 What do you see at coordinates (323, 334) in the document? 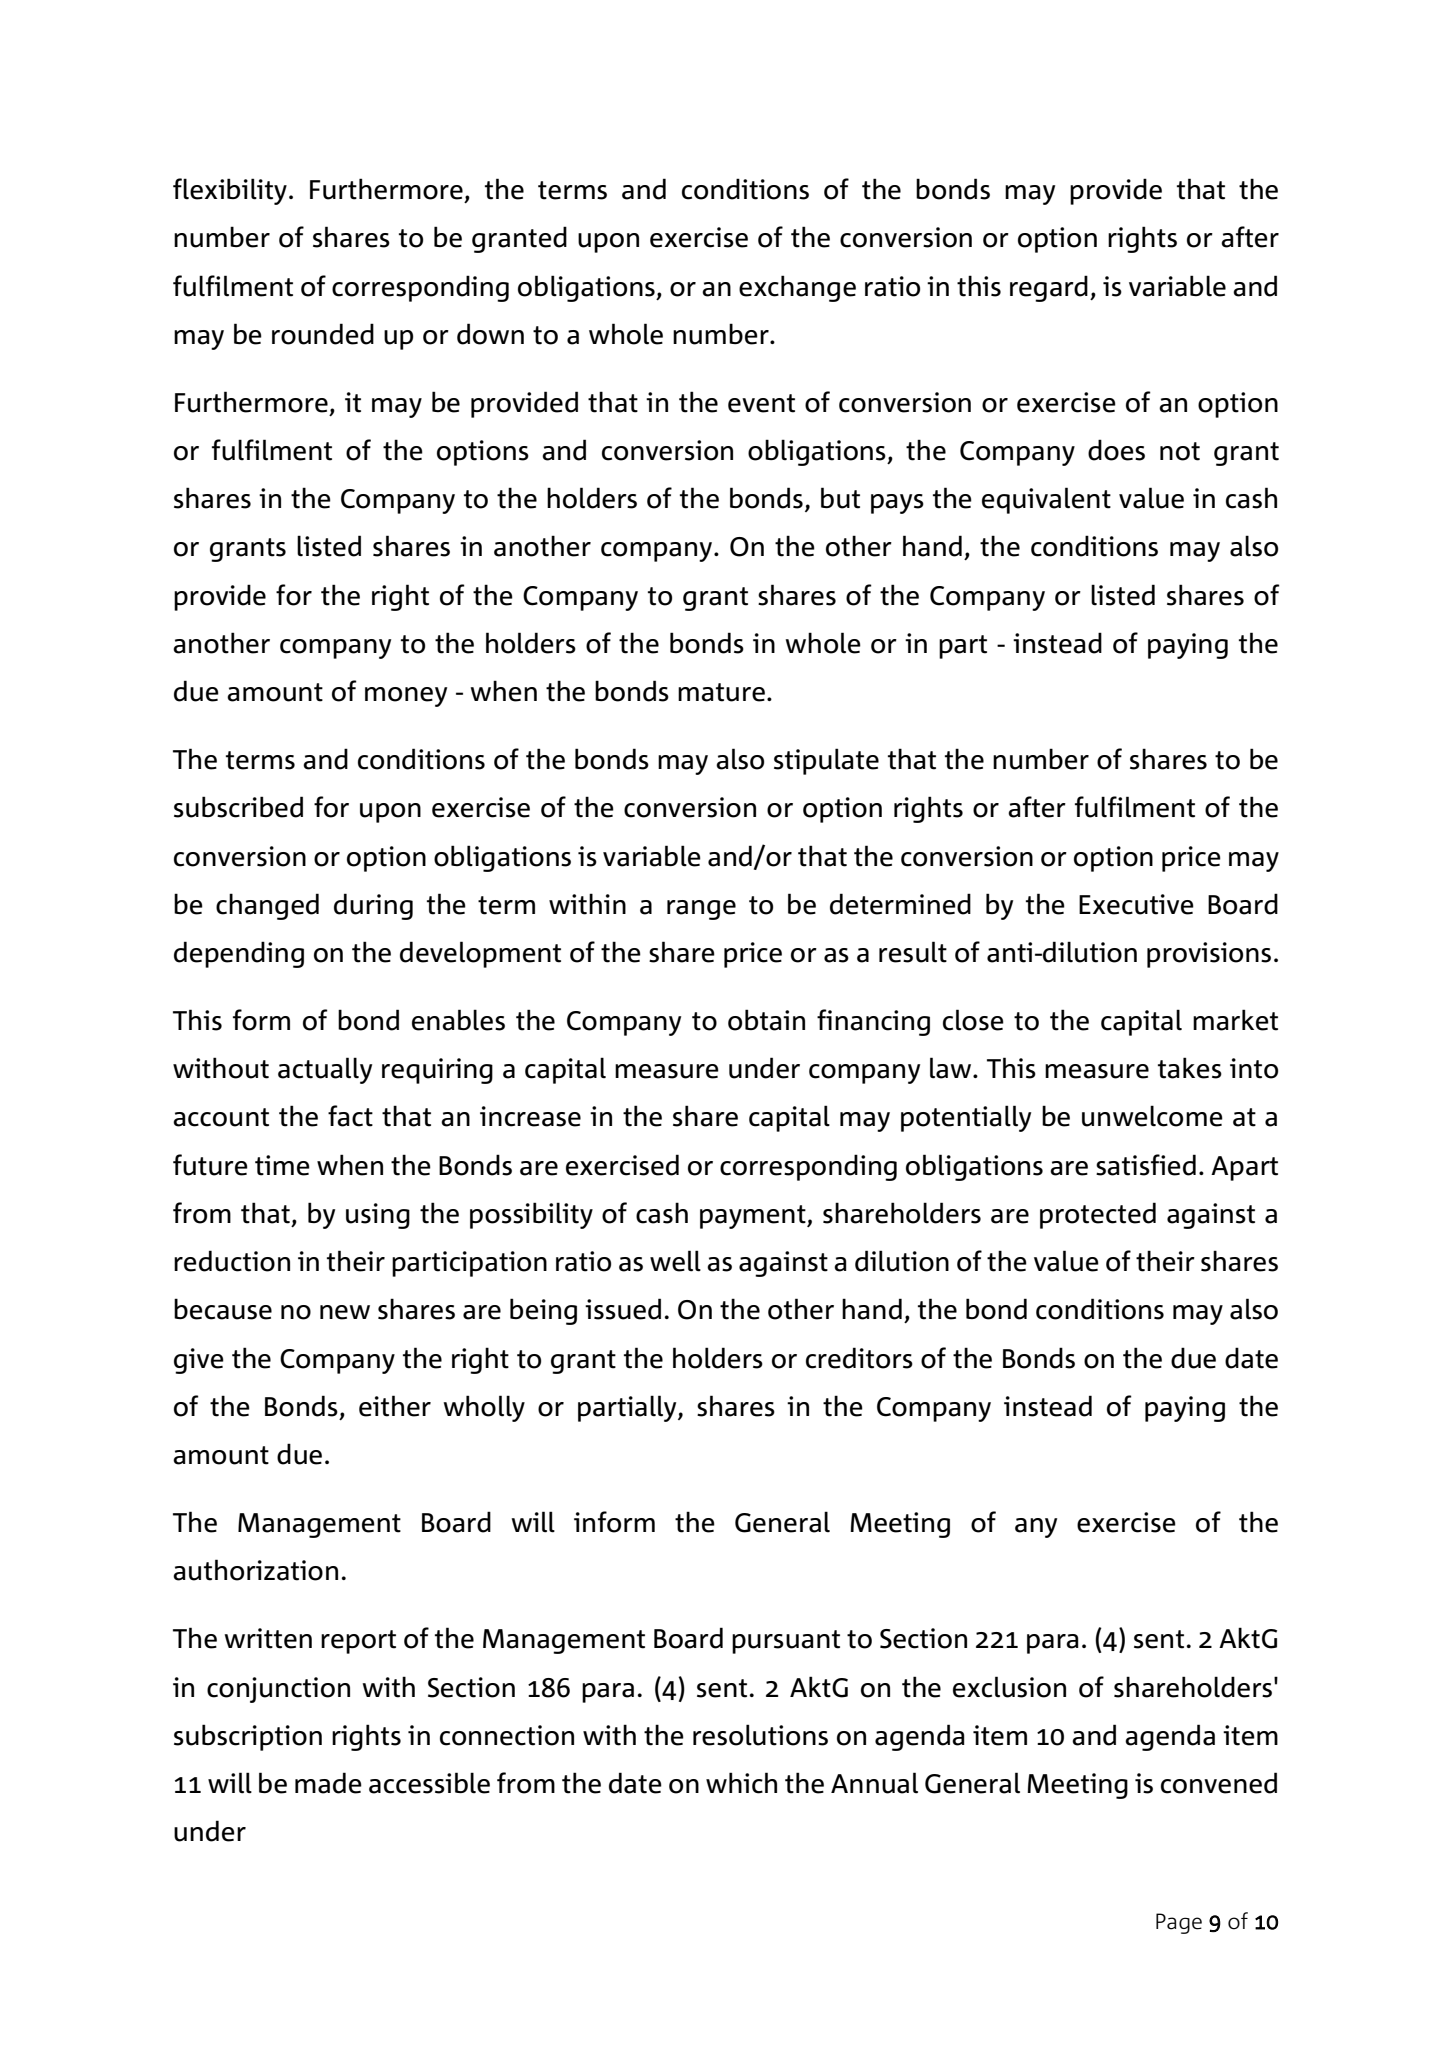
I see `rounded` at bounding box center [323, 334].
